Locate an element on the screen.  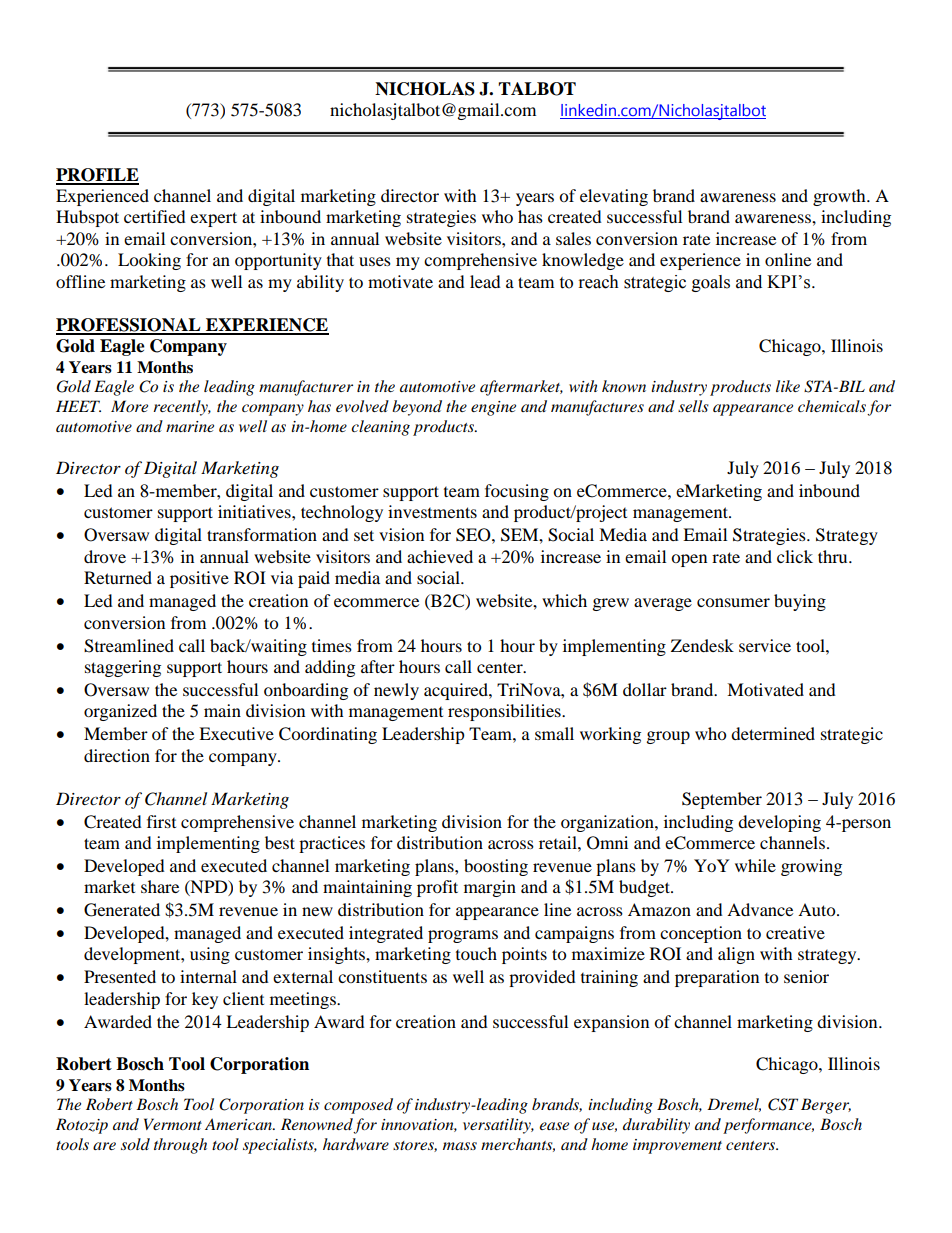
uses is located at coordinates (375, 261).
